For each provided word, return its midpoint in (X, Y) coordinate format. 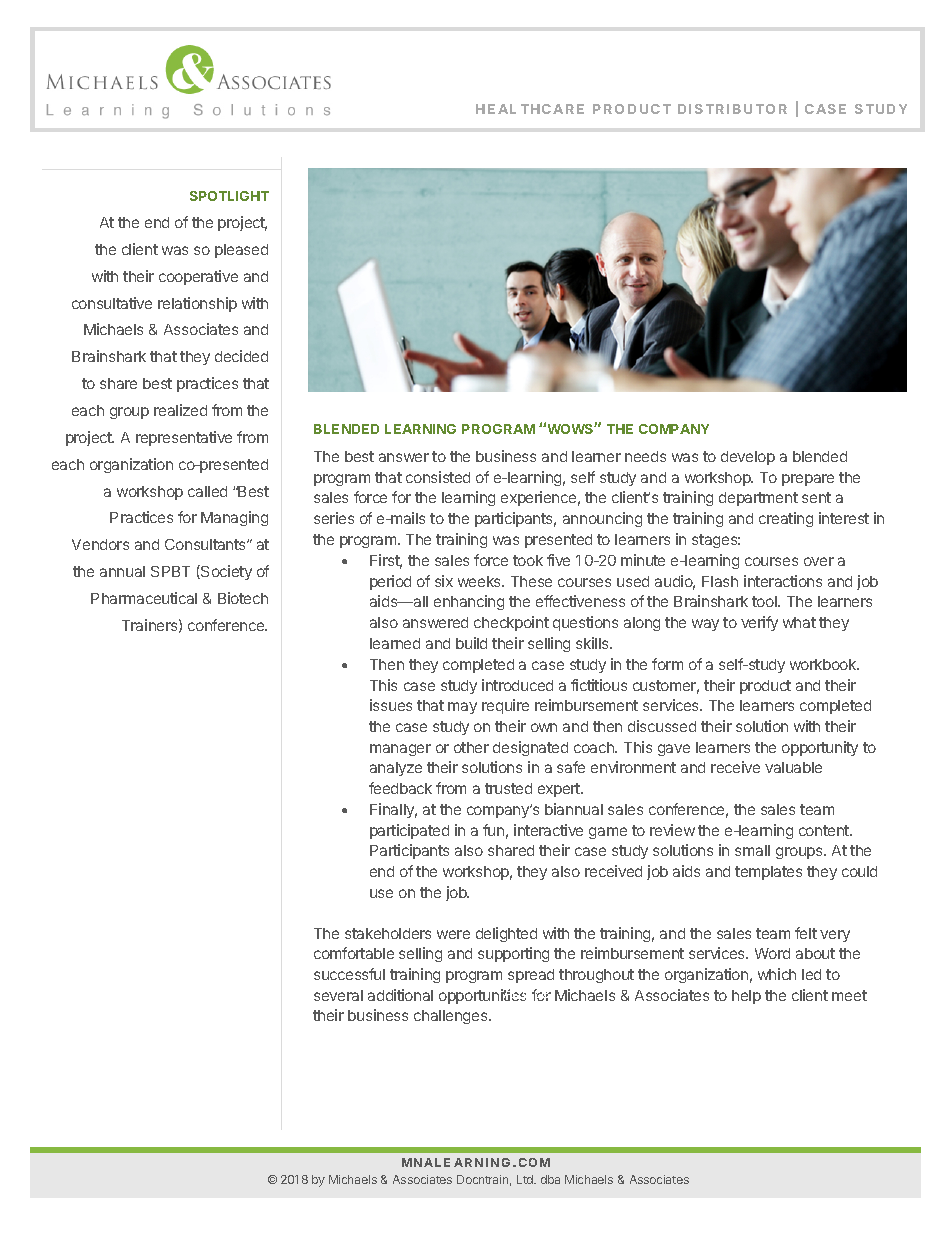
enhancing (469, 602)
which (777, 974)
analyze (396, 769)
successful (349, 974)
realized (180, 410)
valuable (793, 767)
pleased (241, 251)
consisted (438, 477)
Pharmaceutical (144, 598)
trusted (508, 788)
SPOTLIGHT (229, 196)
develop (748, 458)
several (338, 995)
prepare (808, 480)
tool (765, 601)
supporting (513, 954)
